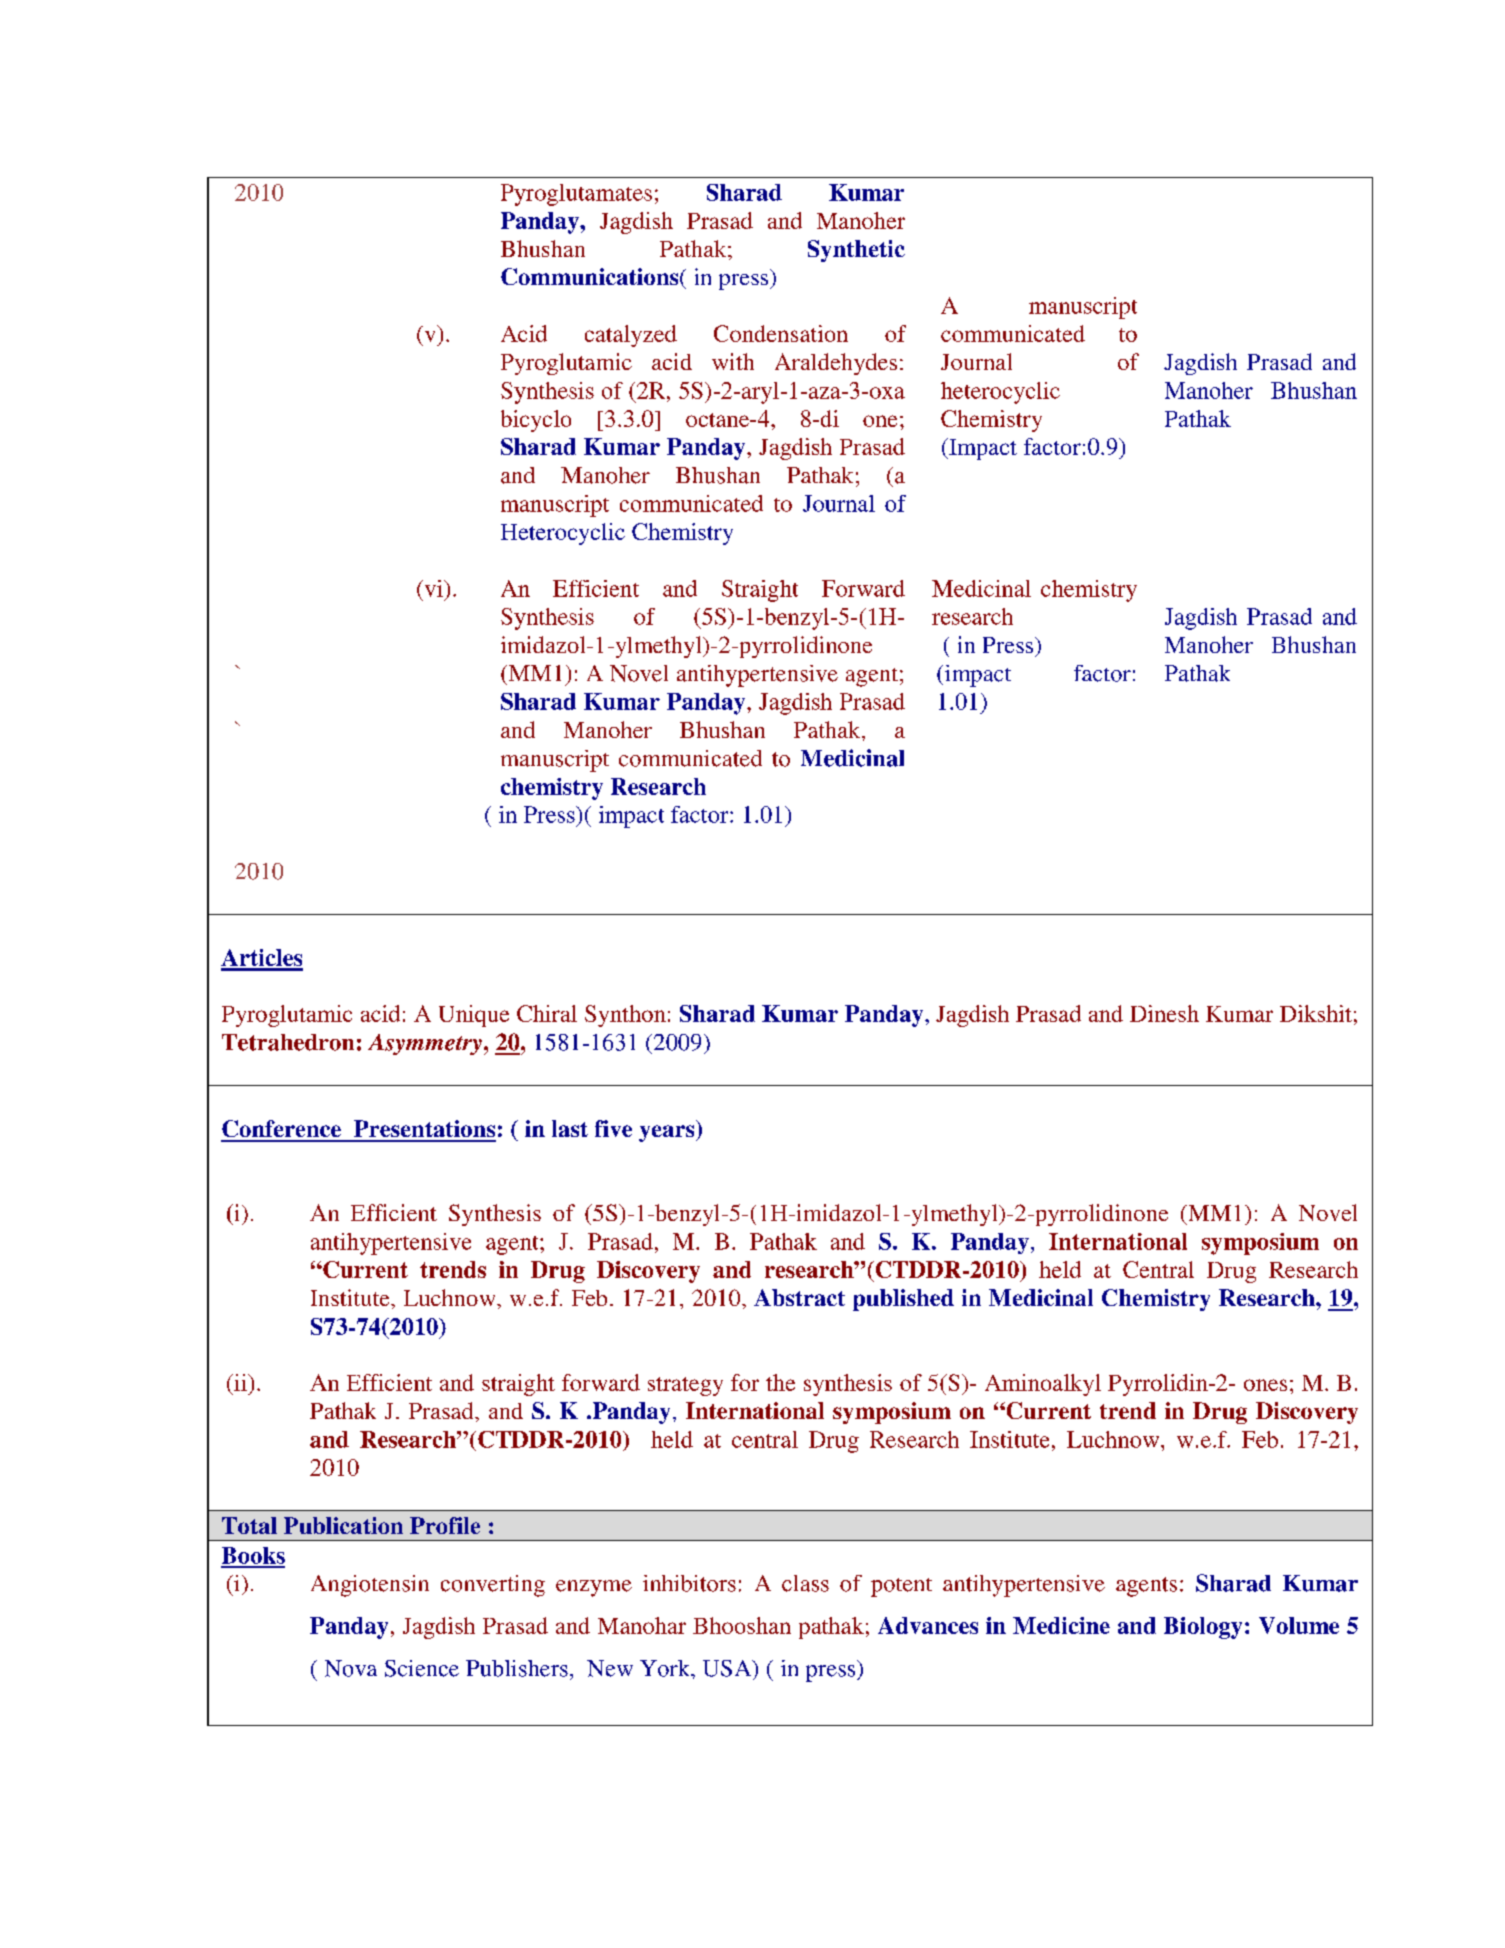  Describe the element at coordinates (370, 1586) in the screenshot. I see `Angiotensin` at that location.
